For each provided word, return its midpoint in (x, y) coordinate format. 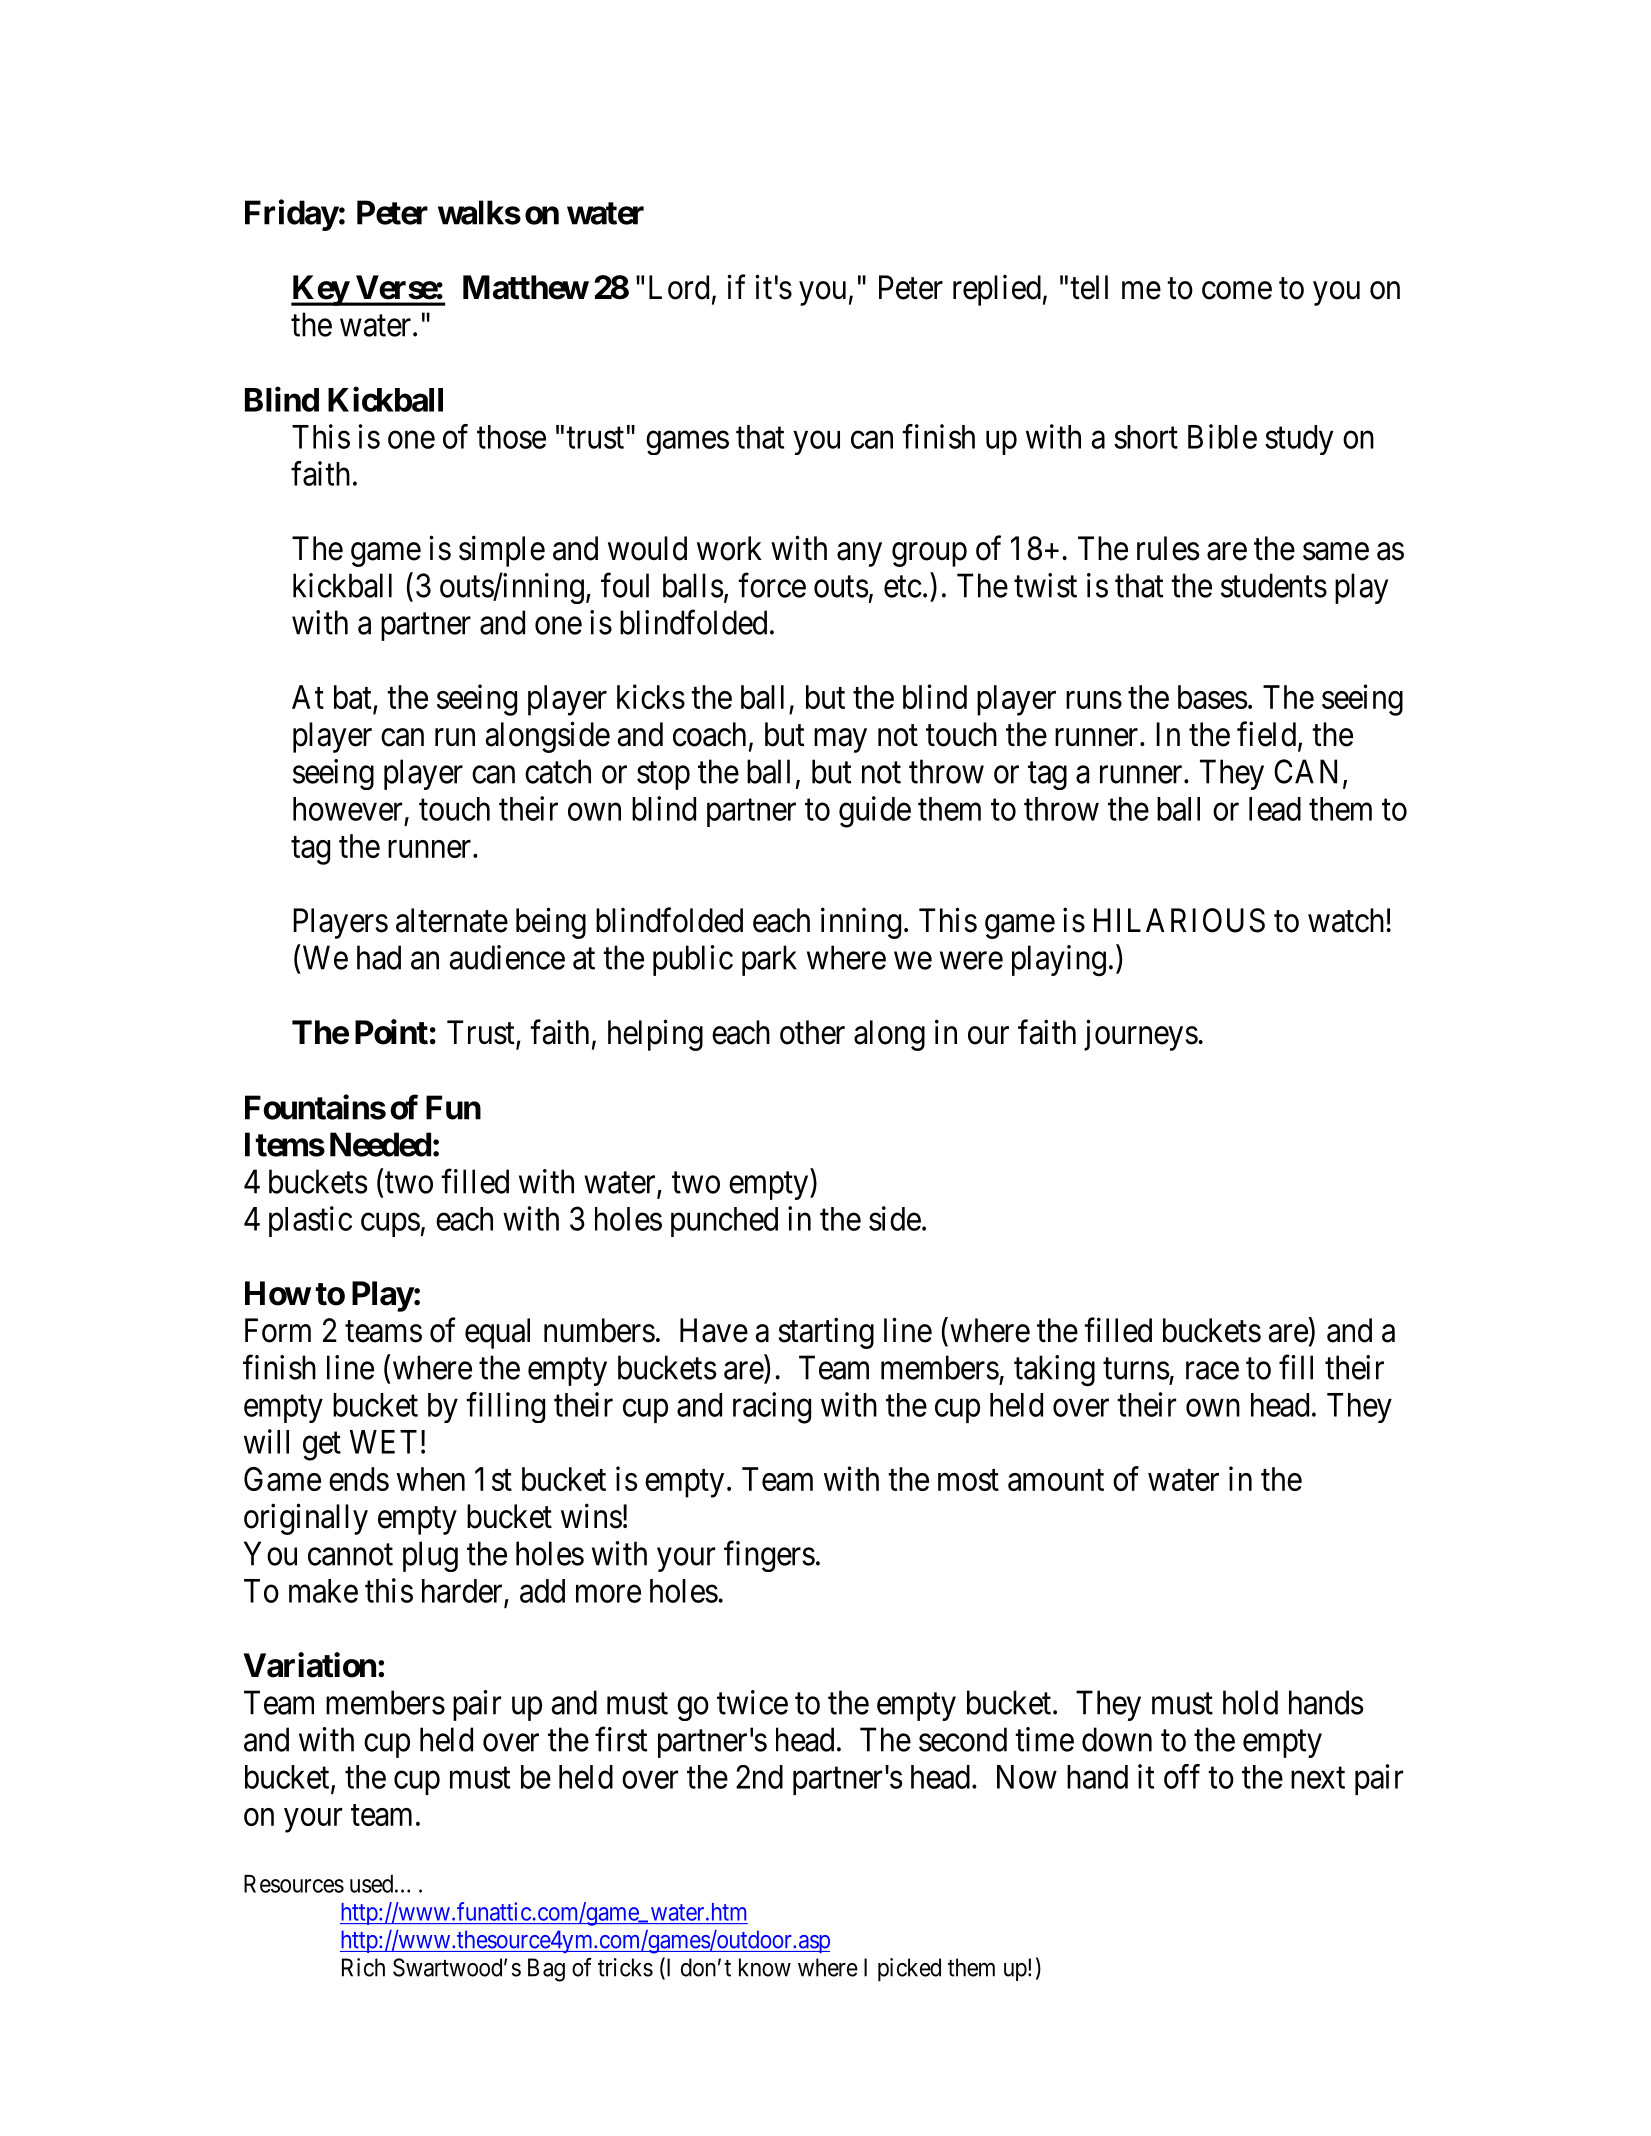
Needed (380, 1144)
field (1268, 735)
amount (1056, 1480)
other (812, 1032)
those (511, 437)
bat (354, 698)
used (373, 1884)
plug (430, 1556)
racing (772, 1408)
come (1237, 291)
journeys (1141, 1035)
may (840, 741)
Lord (679, 287)
